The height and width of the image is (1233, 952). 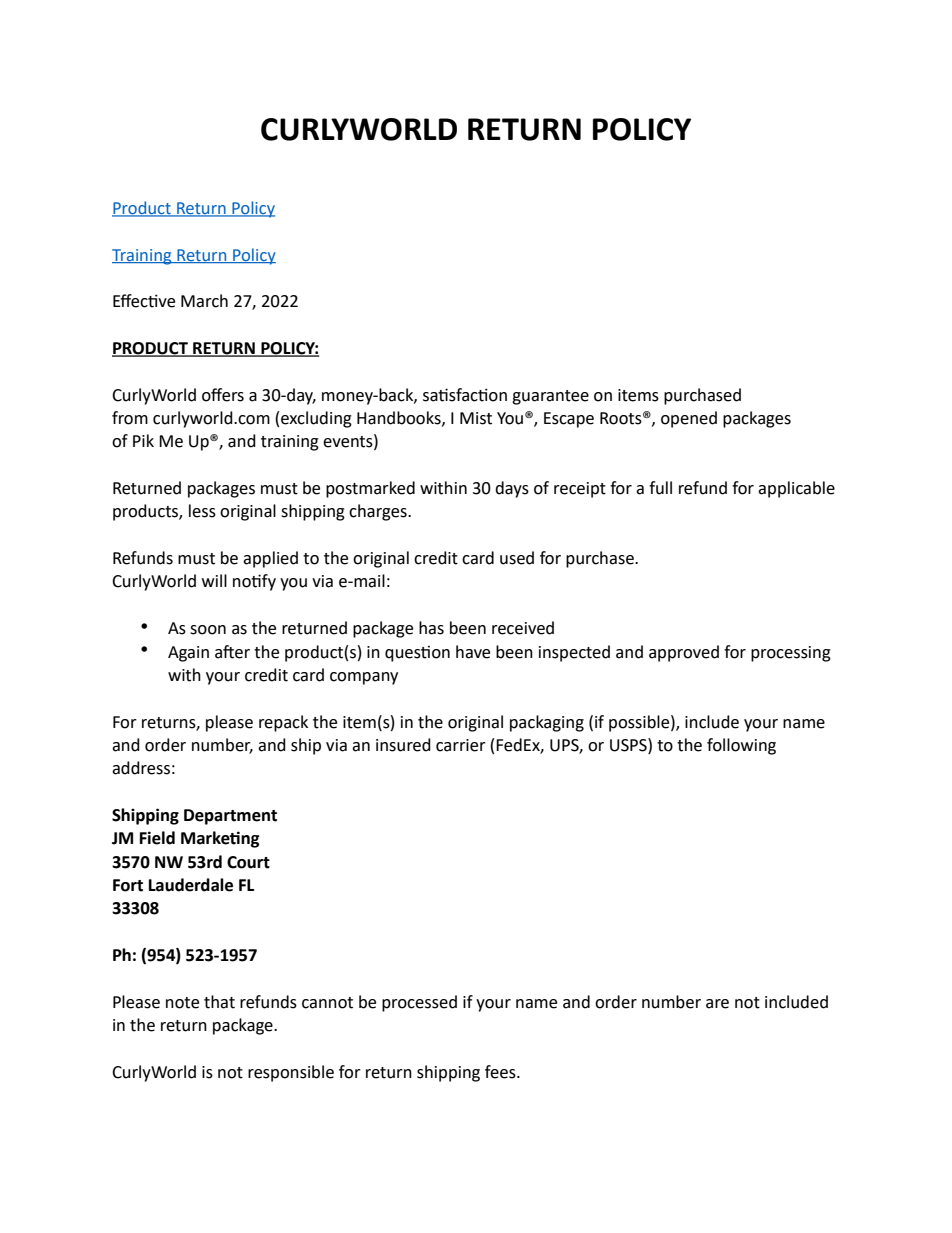 I want to click on March, so click(x=204, y=301).
